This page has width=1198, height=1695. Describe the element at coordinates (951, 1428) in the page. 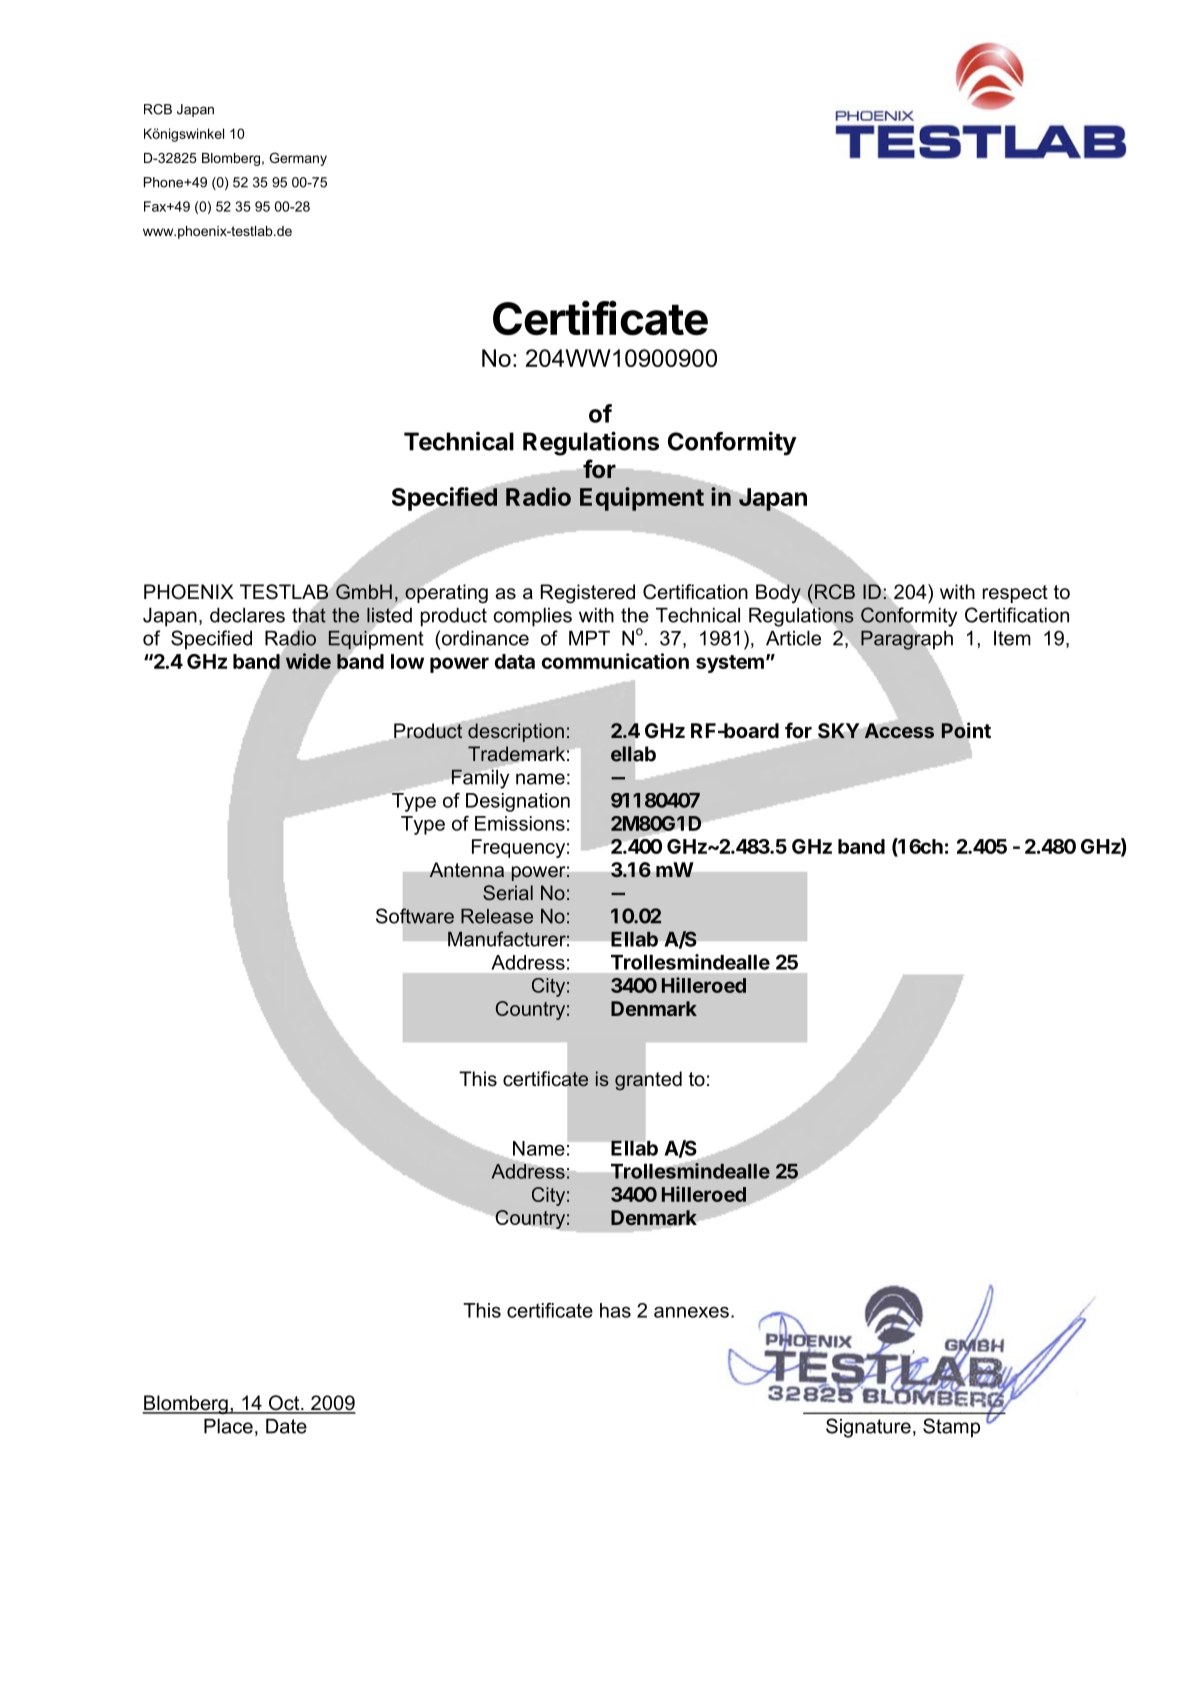

I see `Stamp` at that location.
